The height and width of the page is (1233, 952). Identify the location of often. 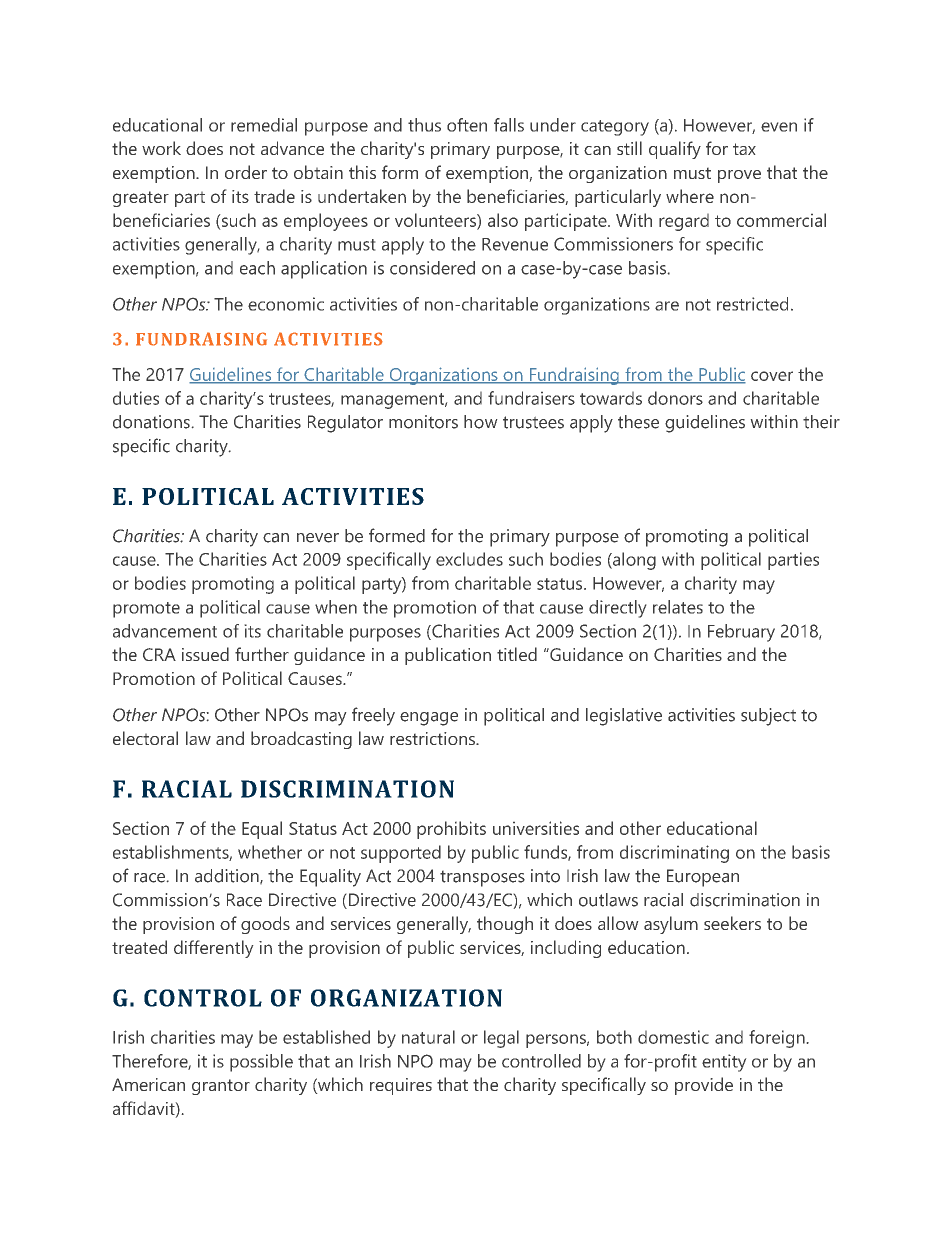
(467, 125).
